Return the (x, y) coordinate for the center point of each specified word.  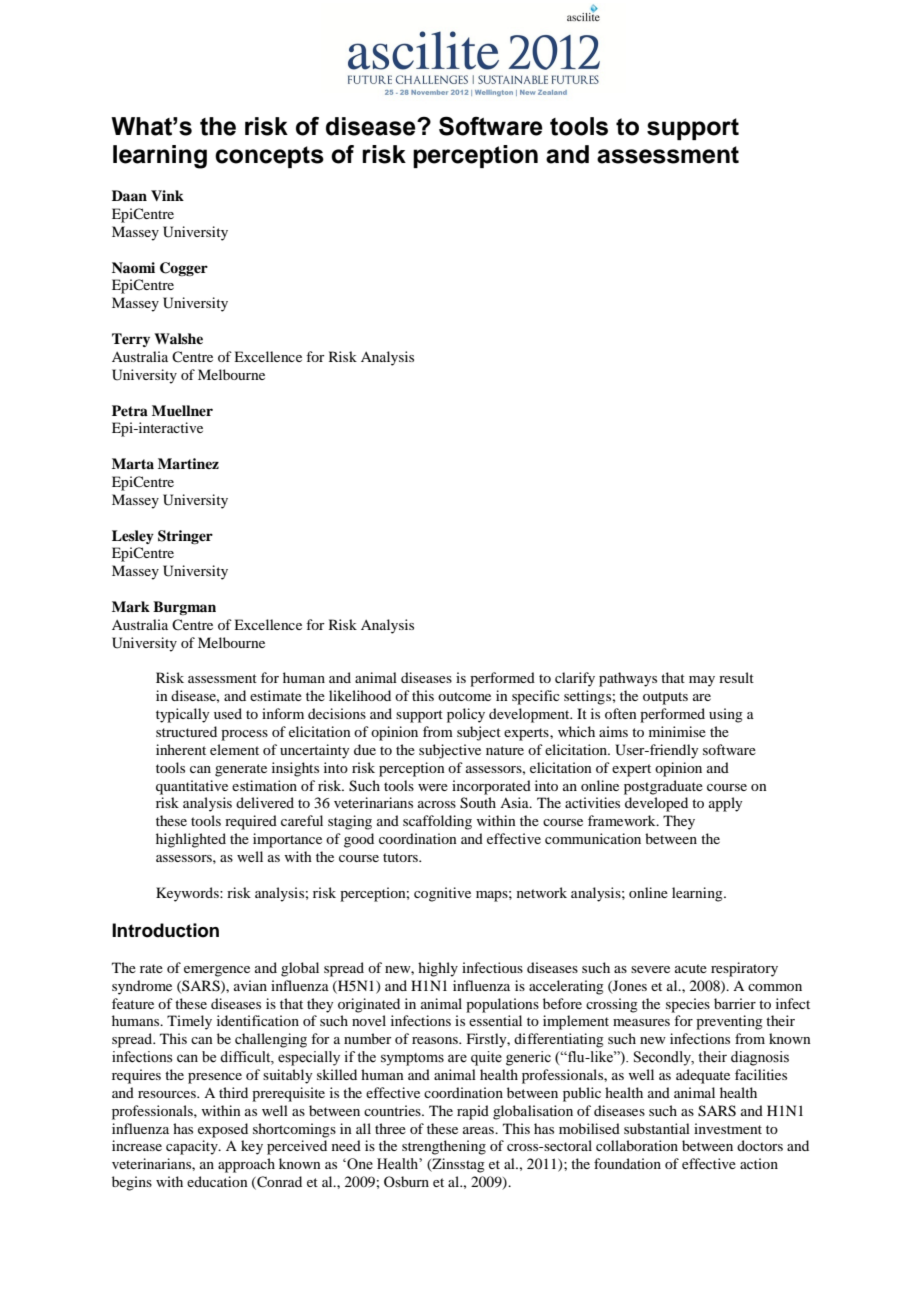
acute (691, 968)
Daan (129, 195)
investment (728, 1128)
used (228, 713)
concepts (269, 157)
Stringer (185, 537)
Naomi (133, 267)
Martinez (188, 463)
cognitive (442, 894)
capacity (193, 1147)
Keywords (188, 894)
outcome (464, 696)
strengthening (444, 1147)
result (736, 677)
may (702, 681)
